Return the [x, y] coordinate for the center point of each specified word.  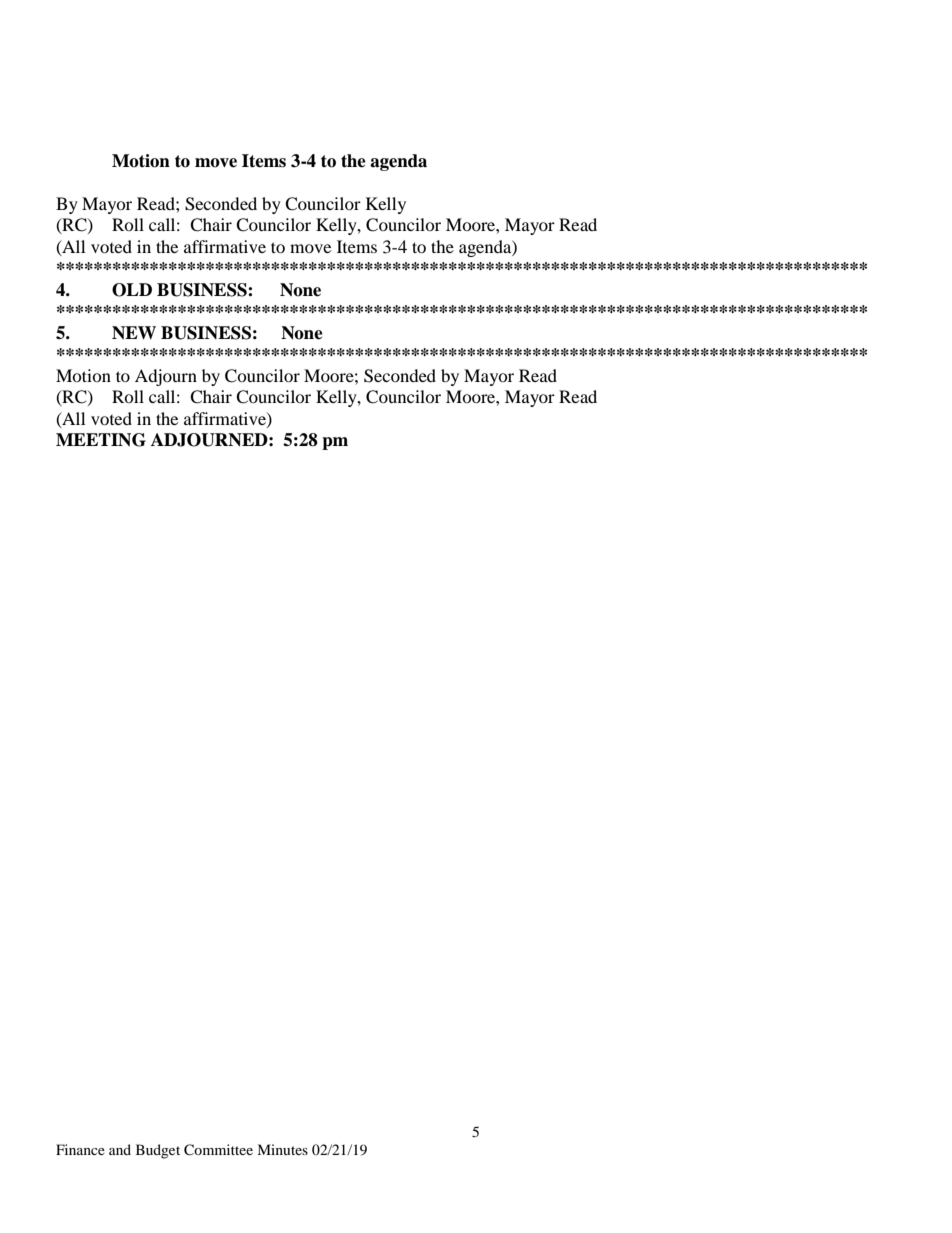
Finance [80, 1149]
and [120, 1149]
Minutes [282, 1149]
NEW [134, 333]
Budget [158, 1151]
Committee [218, 1150]
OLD [132, 290]
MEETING [101, 440]
